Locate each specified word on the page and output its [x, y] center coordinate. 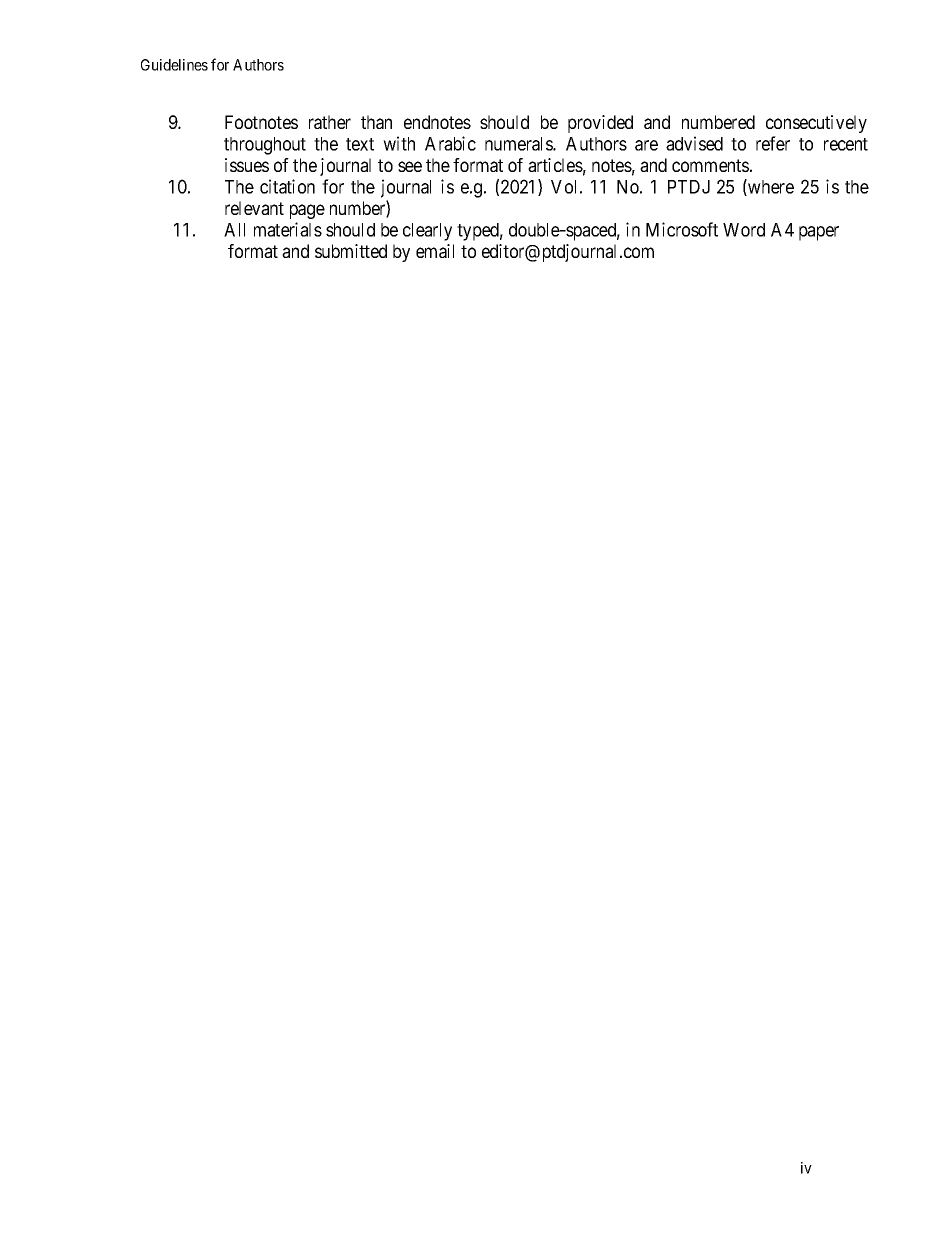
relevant [254, 208]
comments [710, 165]
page [307, 211]
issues [247, 165]
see [410, 166]
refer [773, 143]
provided [600, 124]
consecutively [816, 124]
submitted [351, 251]
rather [330, 122]
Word [744, 230]
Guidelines [174, 65]
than [376, 122]
